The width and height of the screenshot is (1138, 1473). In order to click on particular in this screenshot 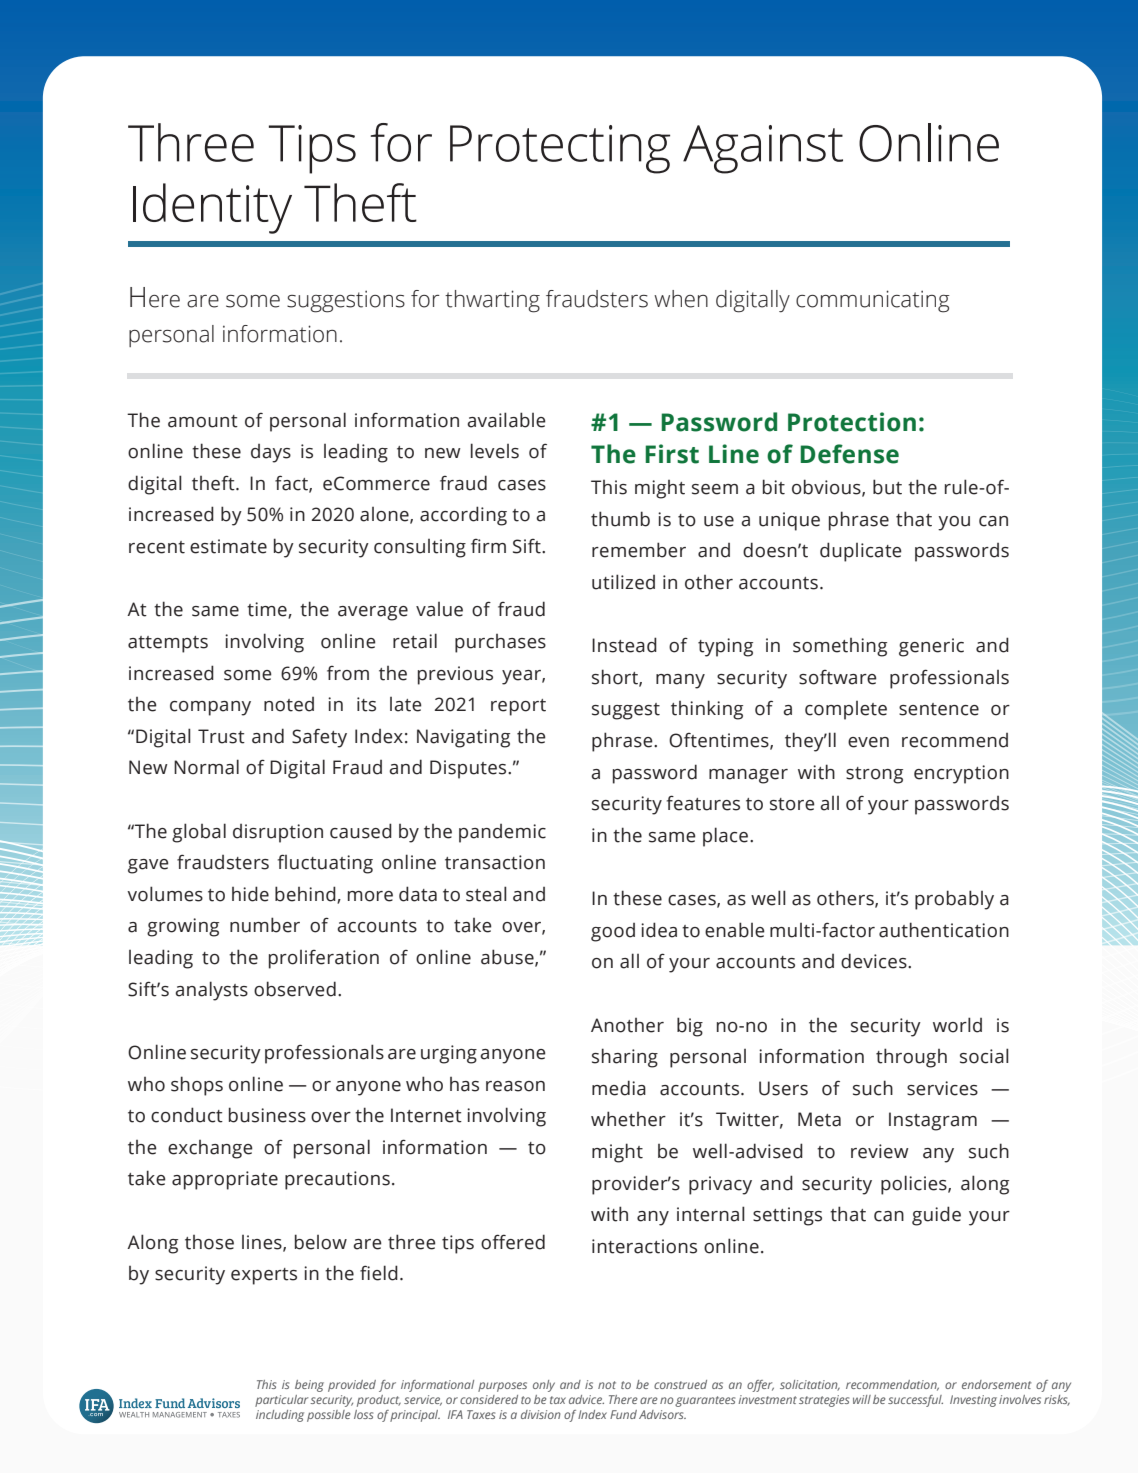, I will do `click(281, 1401)`.
